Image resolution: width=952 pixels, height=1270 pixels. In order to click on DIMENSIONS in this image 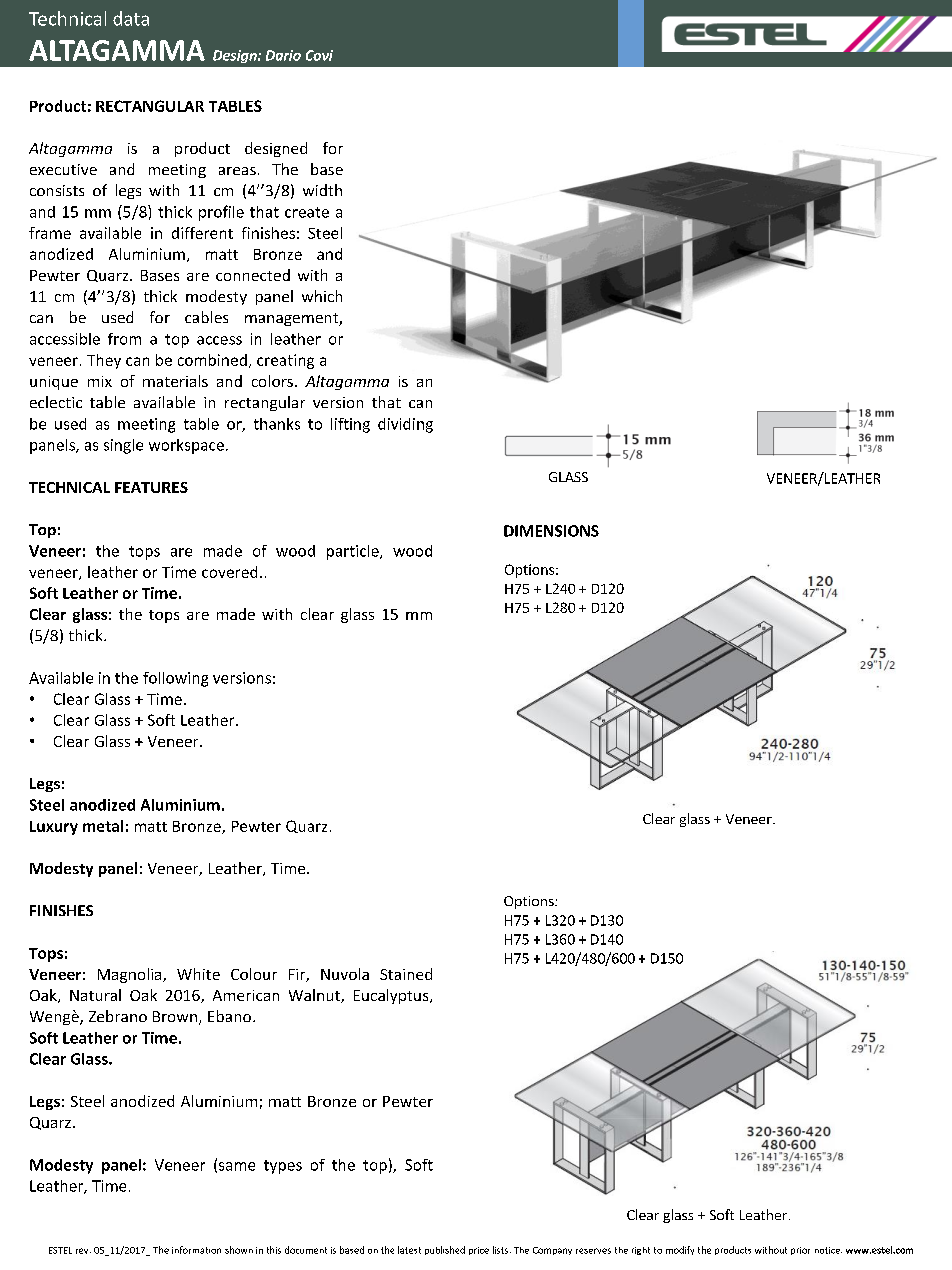, I will do `click(551, 531)`.
